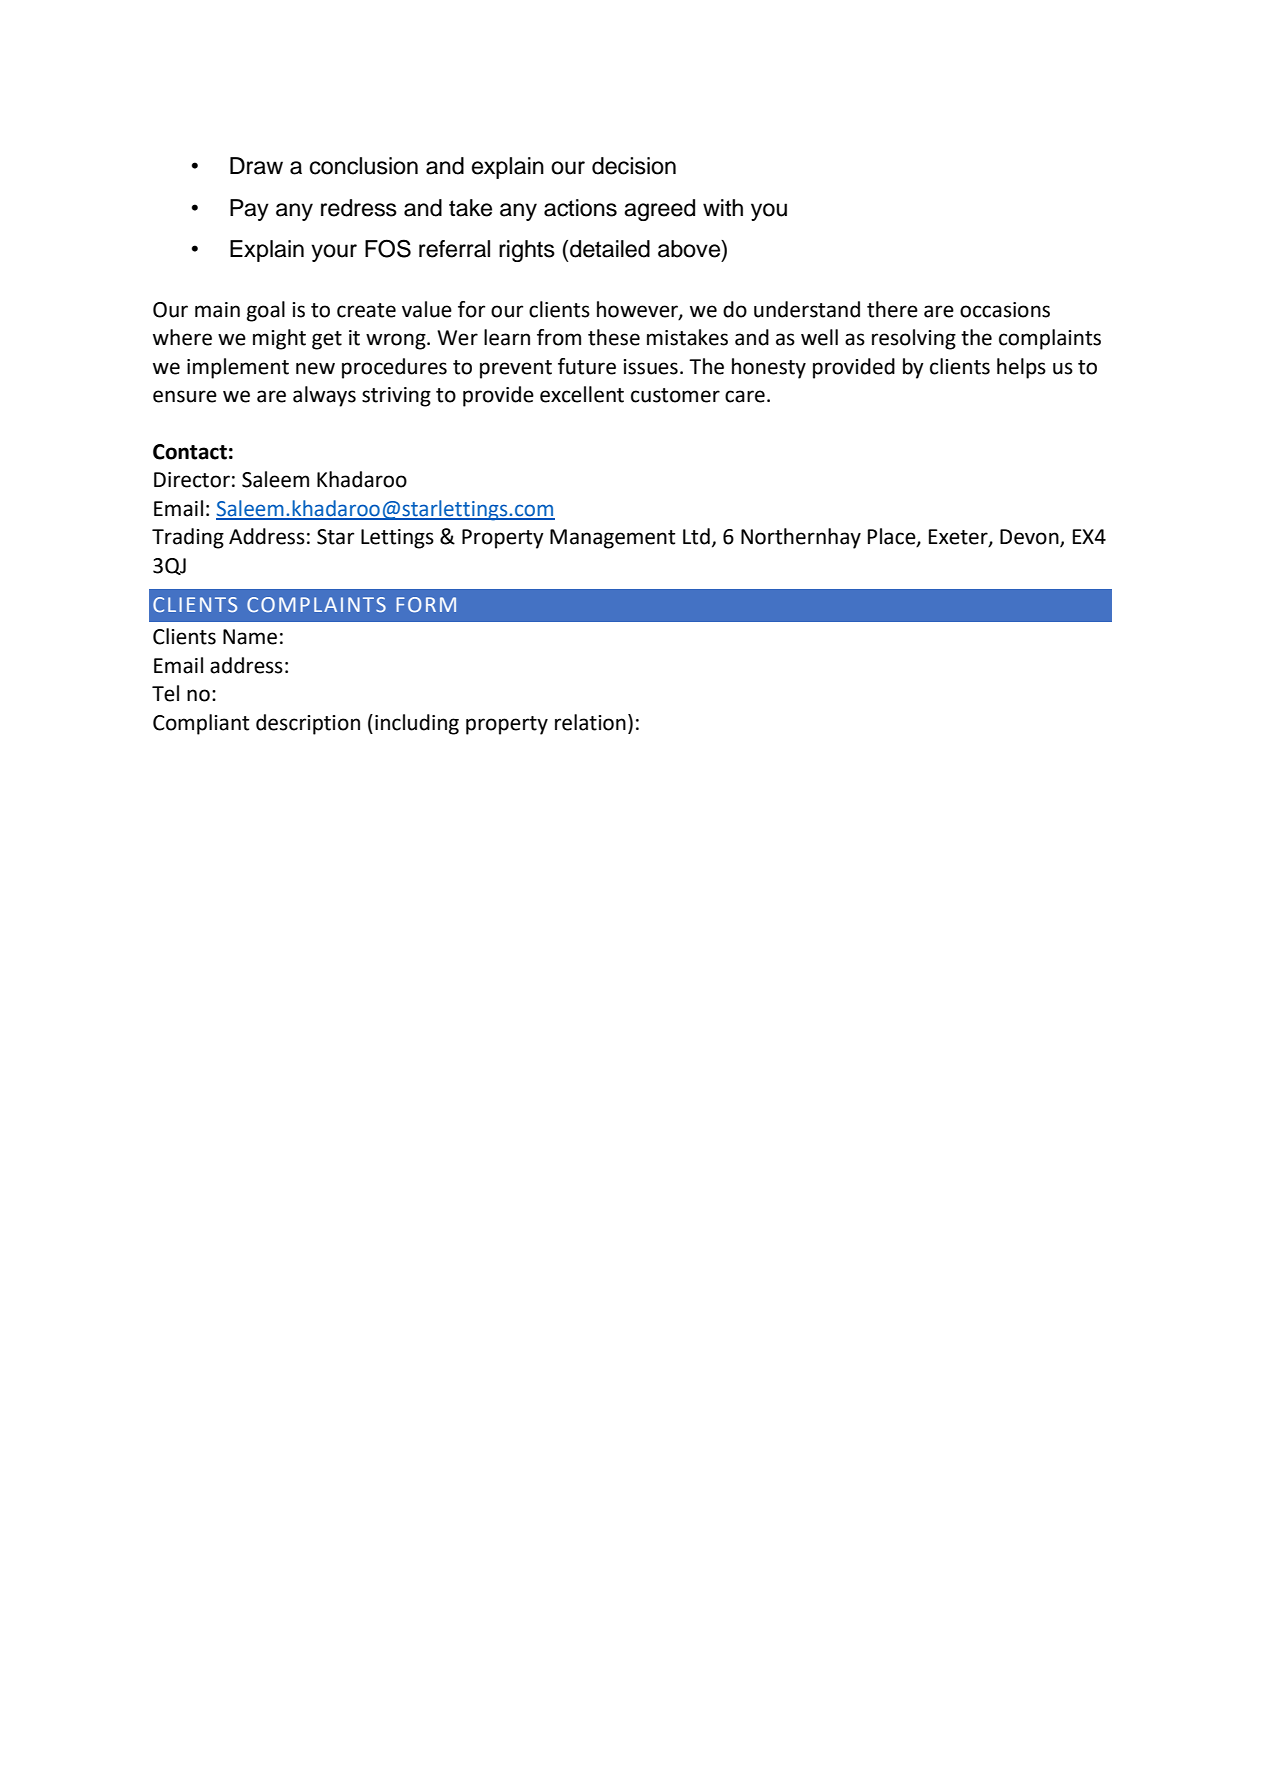  Describe the element at coordinates (308, 724) in the image. I see `description` at that location.
